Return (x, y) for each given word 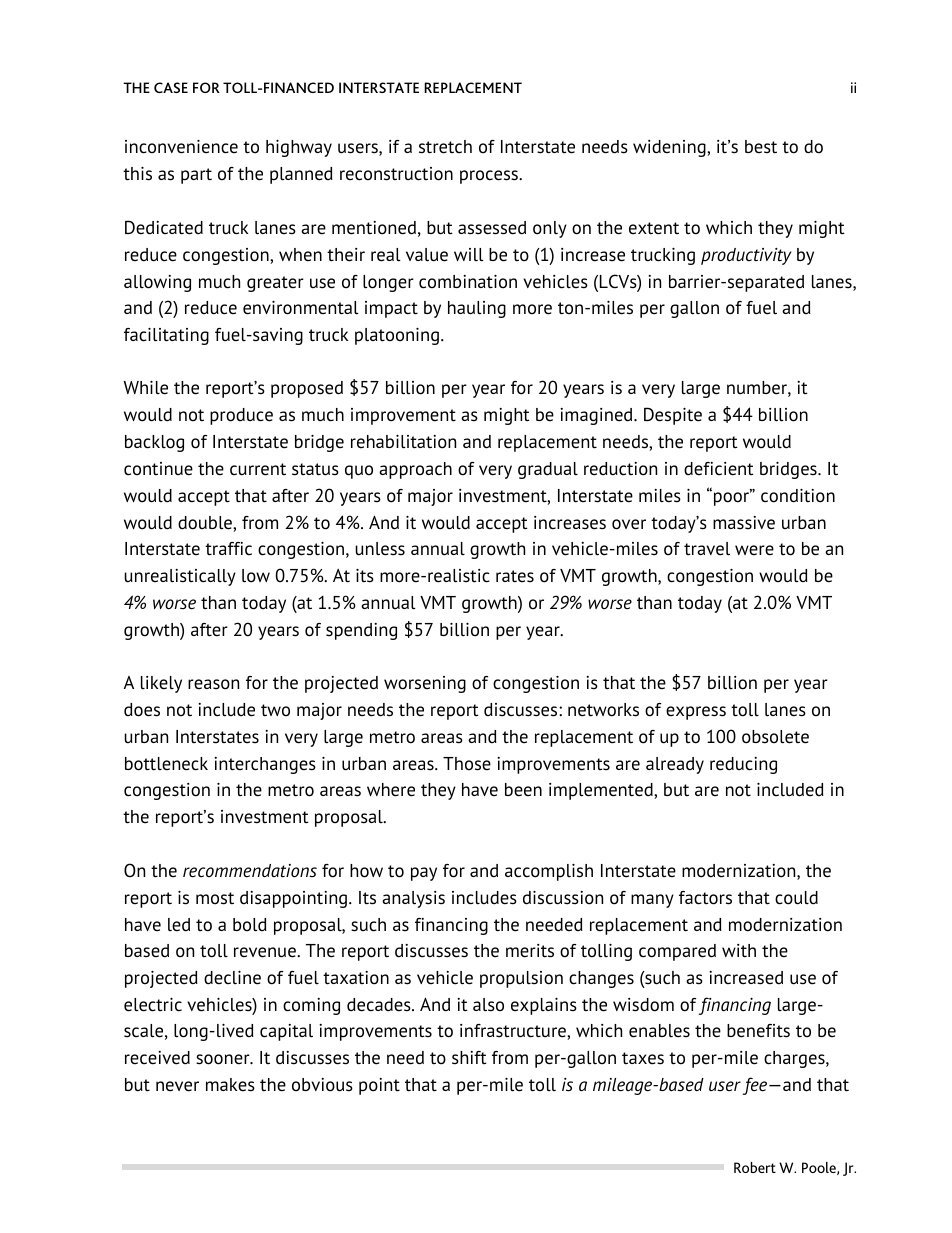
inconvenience (181, 147)
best (761, 147)
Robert (755, 1167)
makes (230, 1085)
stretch (445, 147)
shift (469, 1058)
